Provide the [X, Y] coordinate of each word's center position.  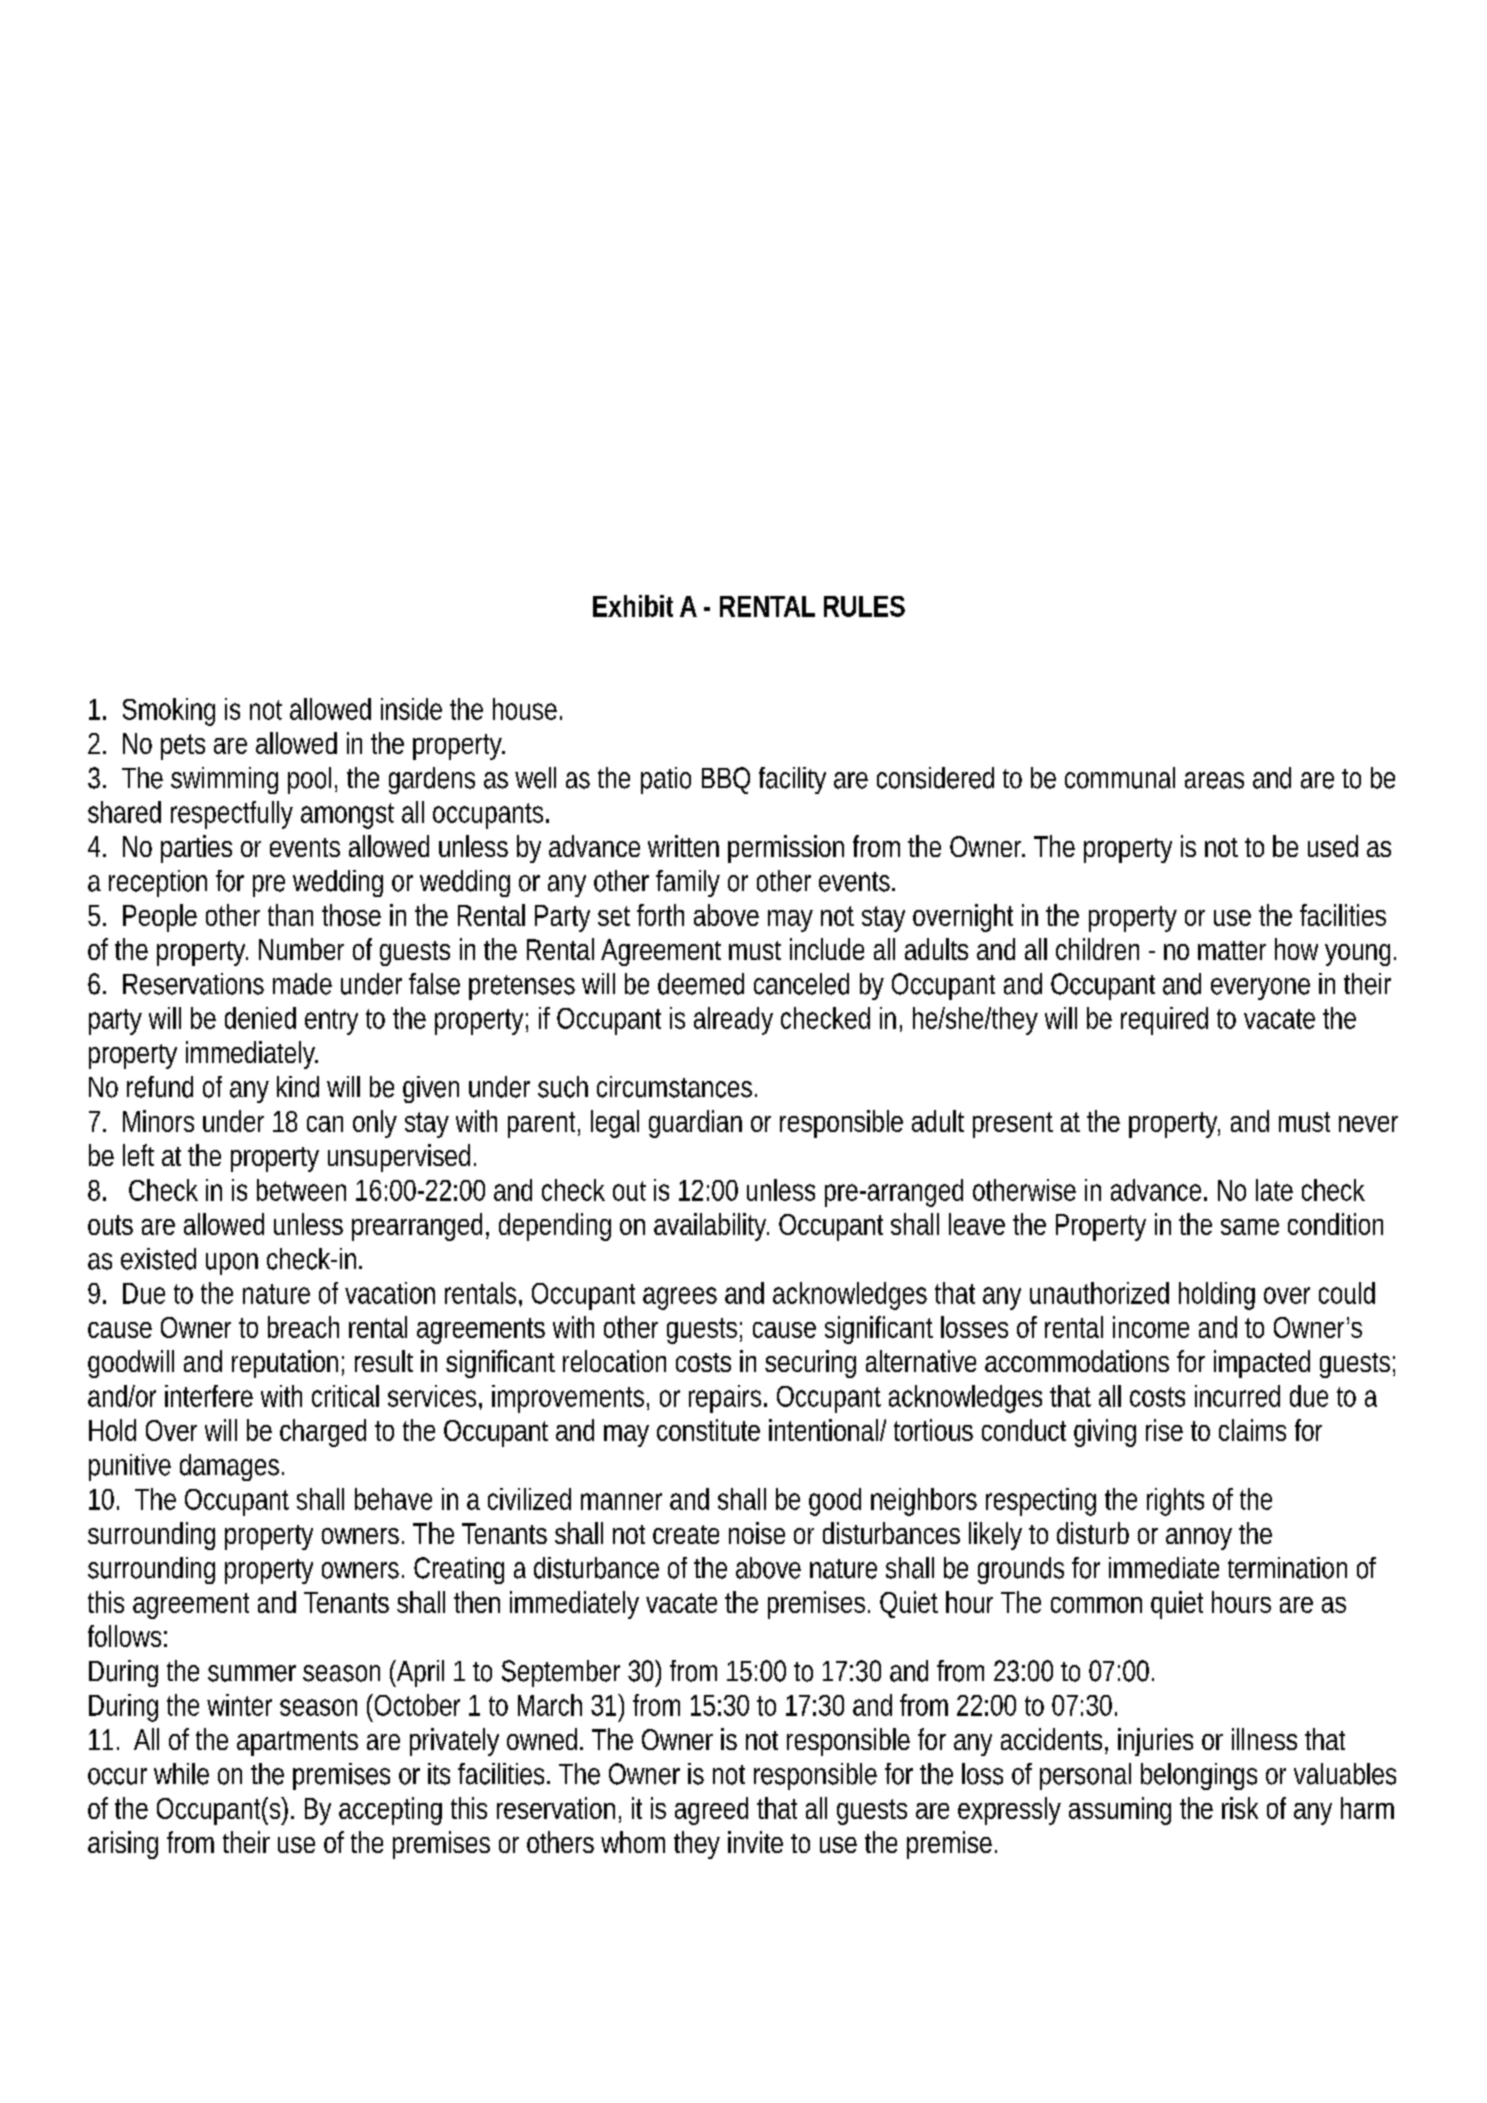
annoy [1199, 1539]
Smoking [169, 712]
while [181, 1774]
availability [711, 1227]
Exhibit [633, 606]
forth [660, 915]
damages [229, 1467]
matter [1232, 950]
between [301, 1190]
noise [757, 1533]
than [290, 915]
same [1250, 1227]
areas [1214, 780]
